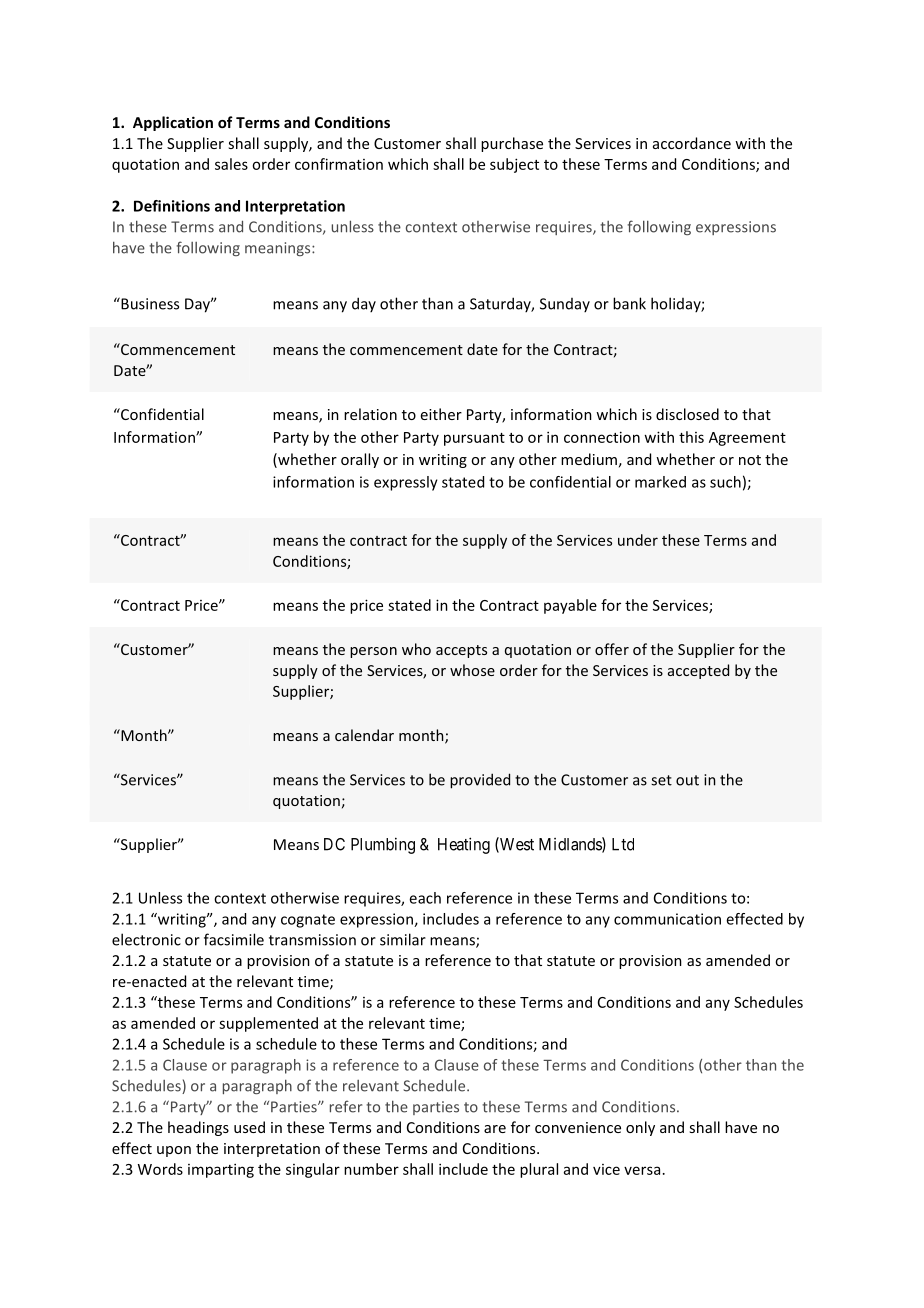  I want to click on sales, so click(231, 164).
